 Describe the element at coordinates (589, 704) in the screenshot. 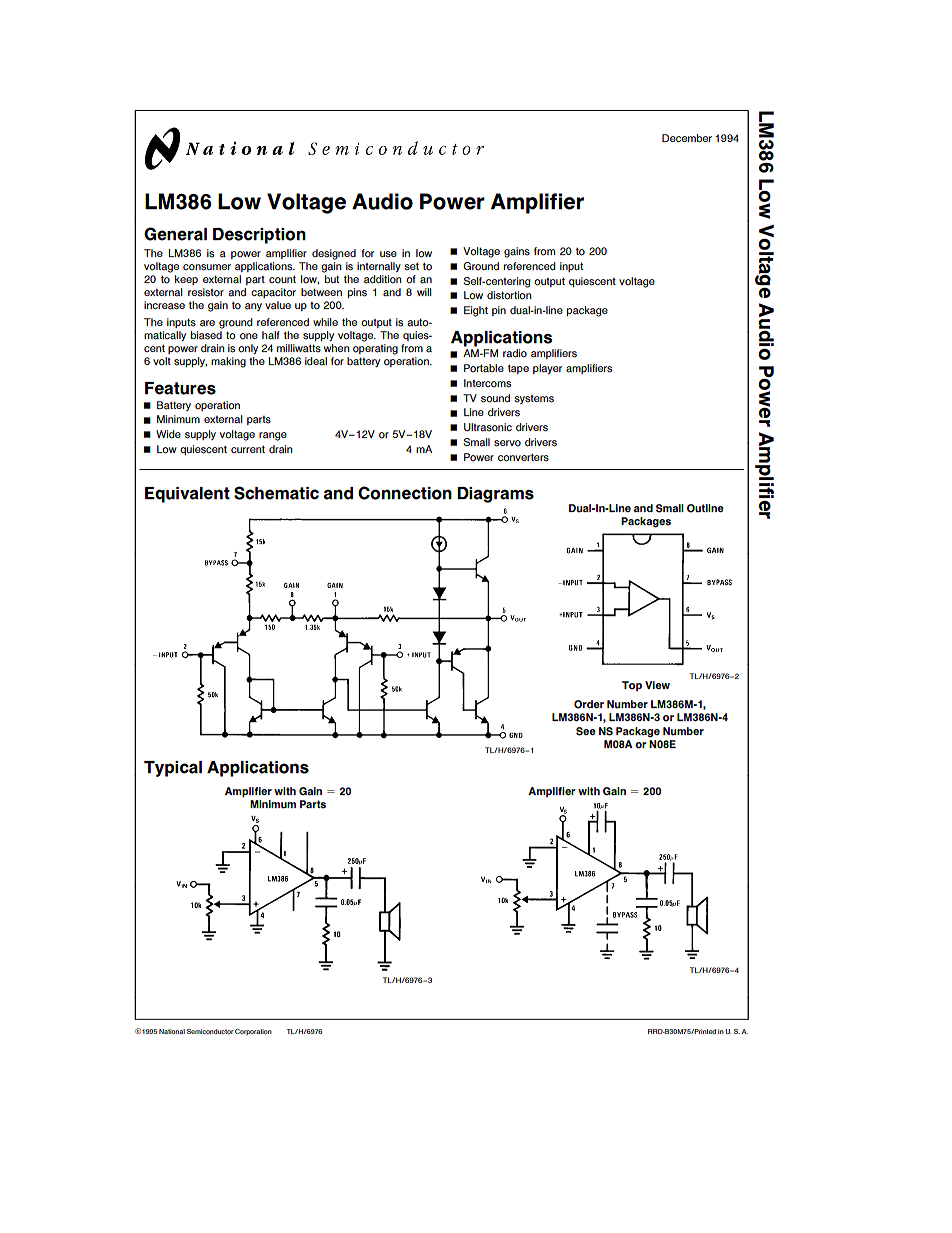

I see `Order` at that location.
